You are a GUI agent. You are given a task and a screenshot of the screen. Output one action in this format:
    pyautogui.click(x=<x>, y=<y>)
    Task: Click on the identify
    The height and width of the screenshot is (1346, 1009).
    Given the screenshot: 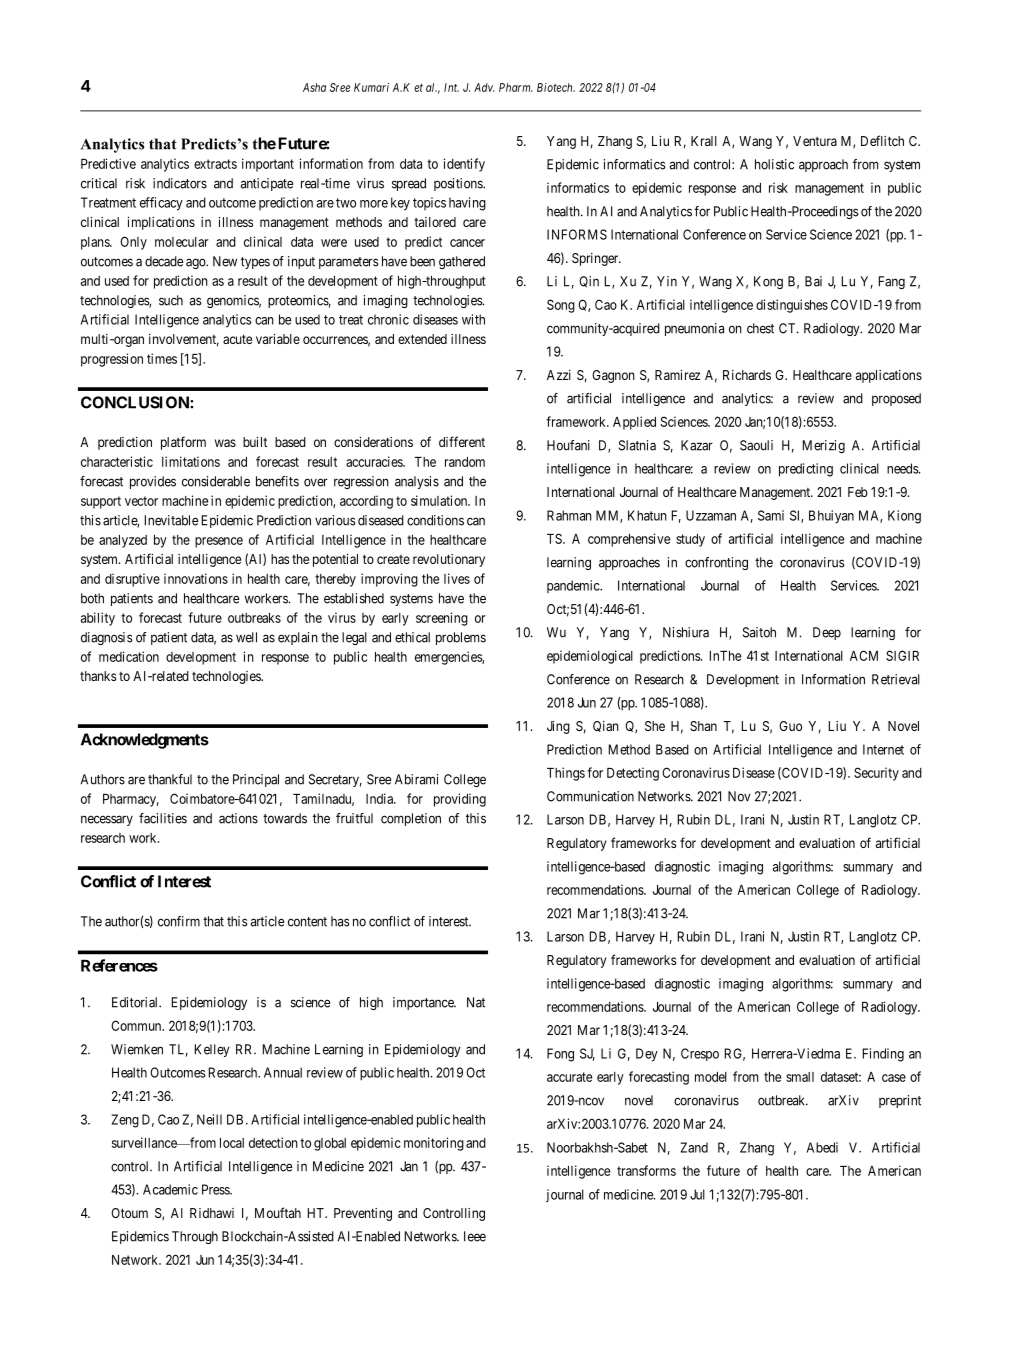 What is the action you would take?
    pyautogui.click(x=464, y=165)
